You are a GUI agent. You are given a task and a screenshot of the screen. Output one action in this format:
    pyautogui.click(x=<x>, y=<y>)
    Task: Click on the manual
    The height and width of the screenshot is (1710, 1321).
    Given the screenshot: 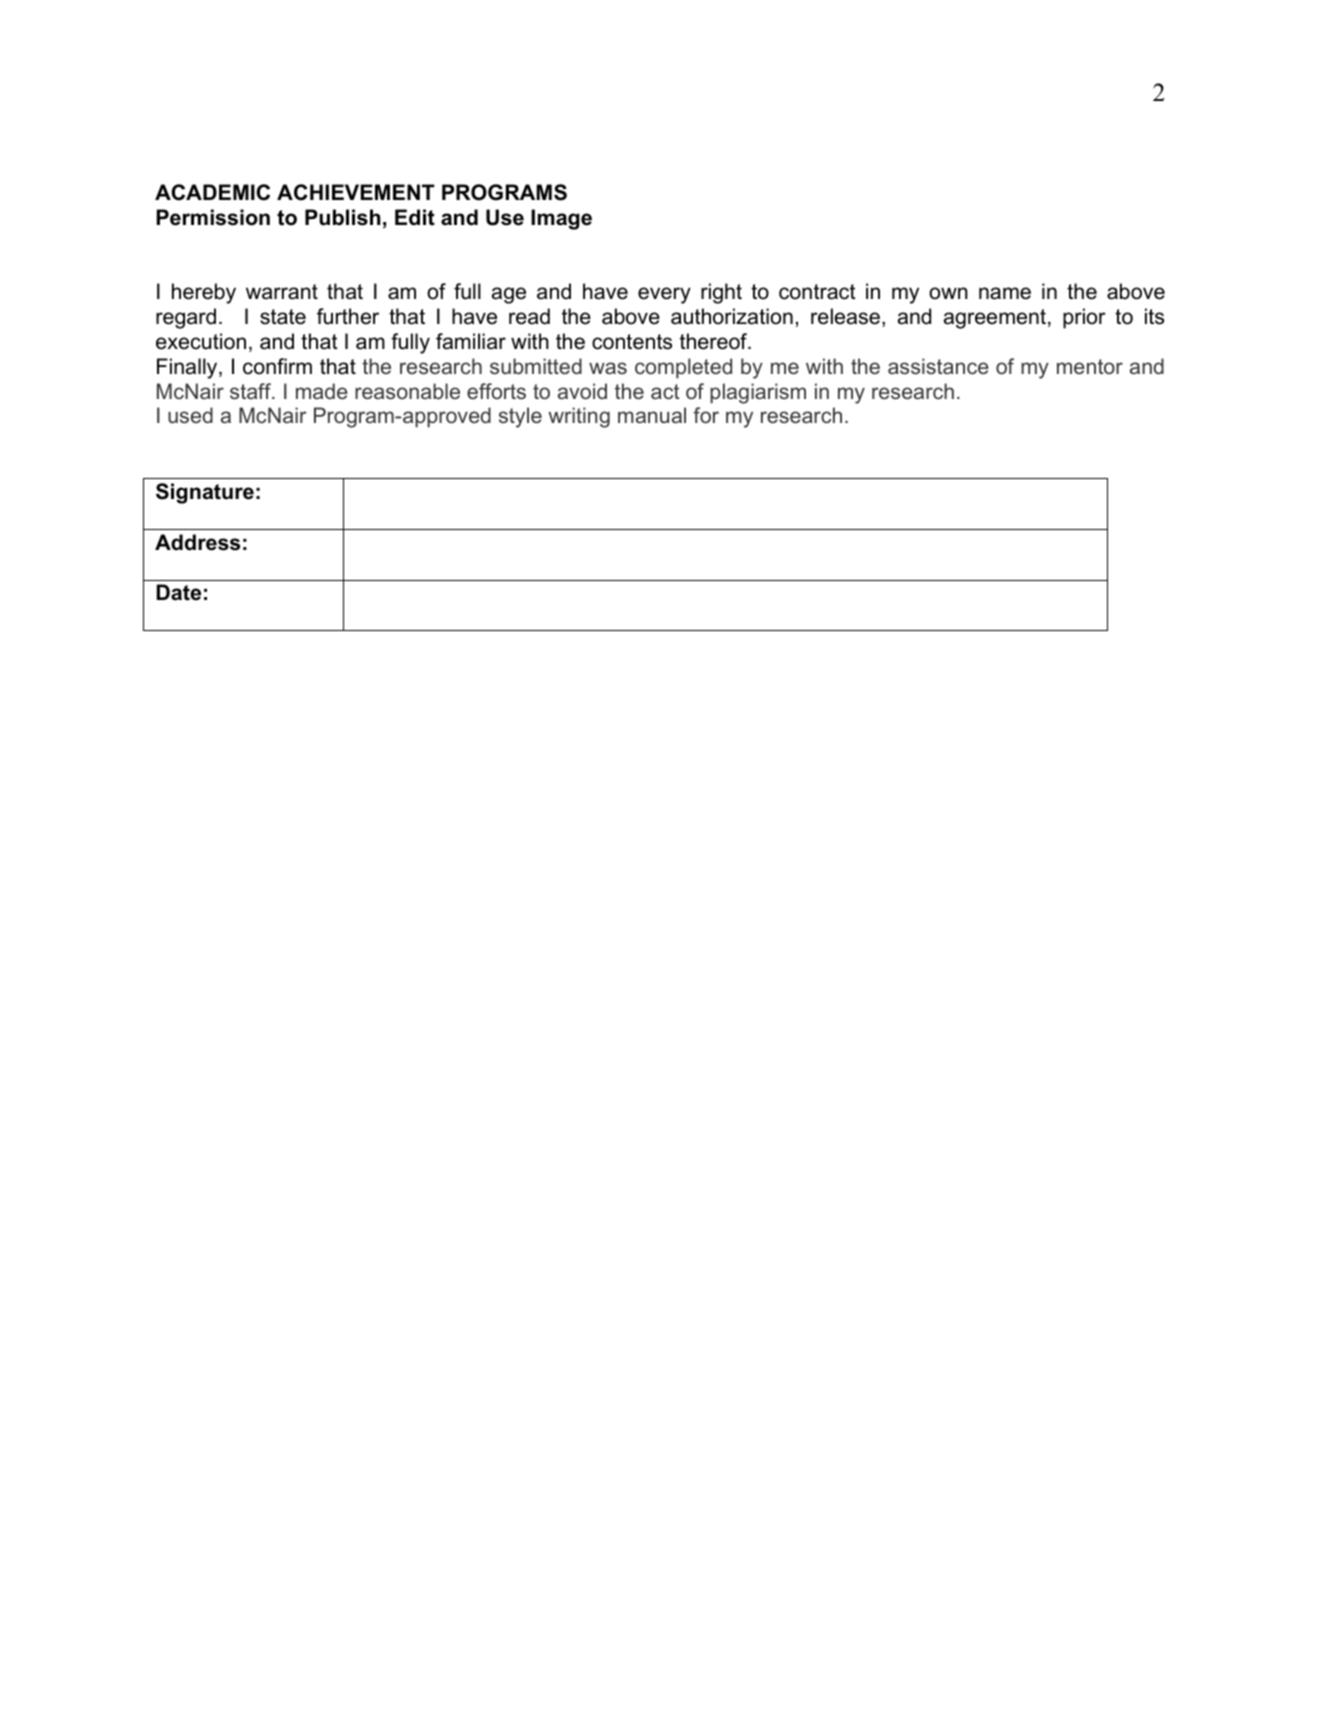 What is the action you would take?
    pyautogui.click(x=652, y=415)
